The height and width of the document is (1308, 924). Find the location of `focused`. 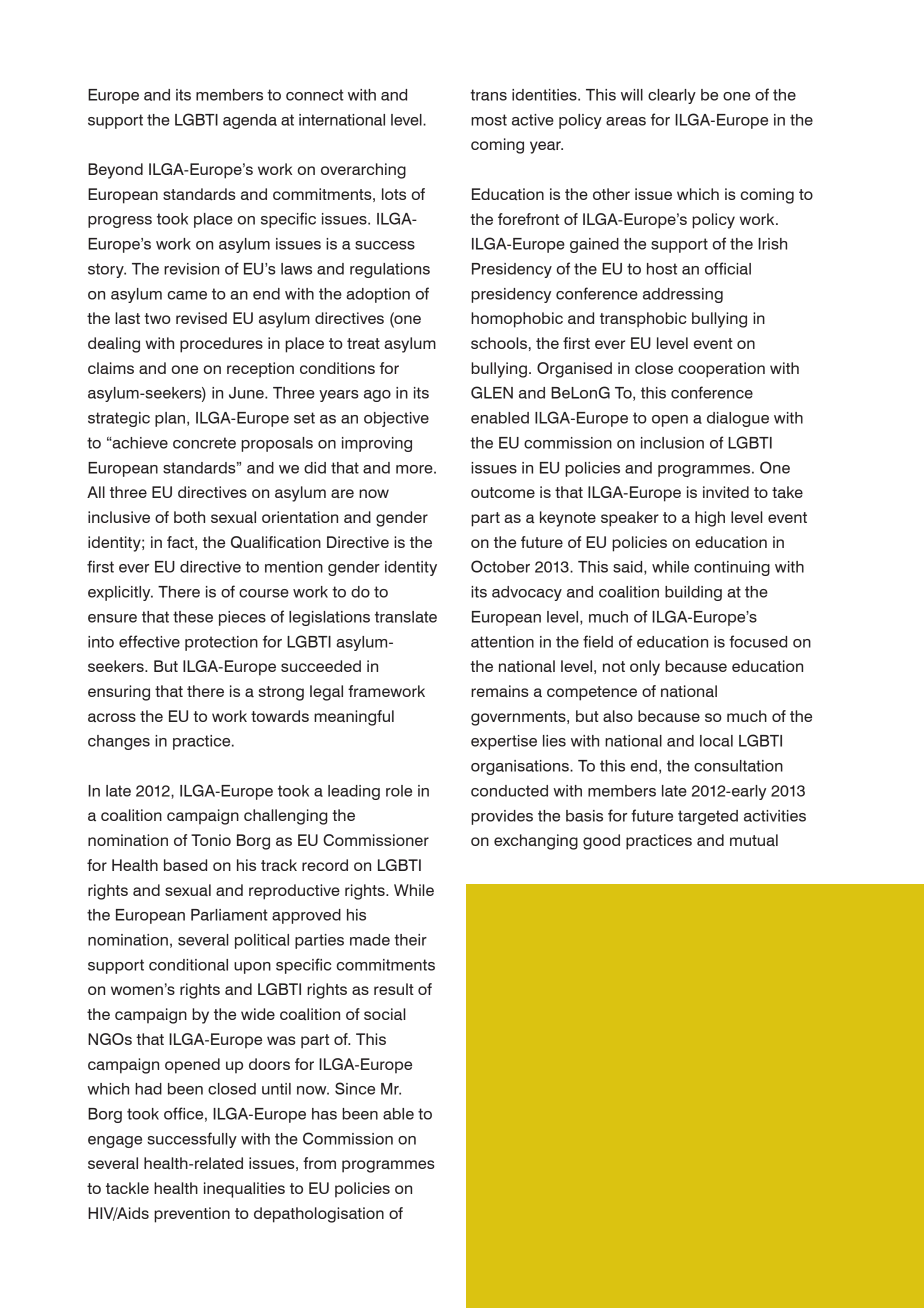

focused is located at coordinates (758, 641).
